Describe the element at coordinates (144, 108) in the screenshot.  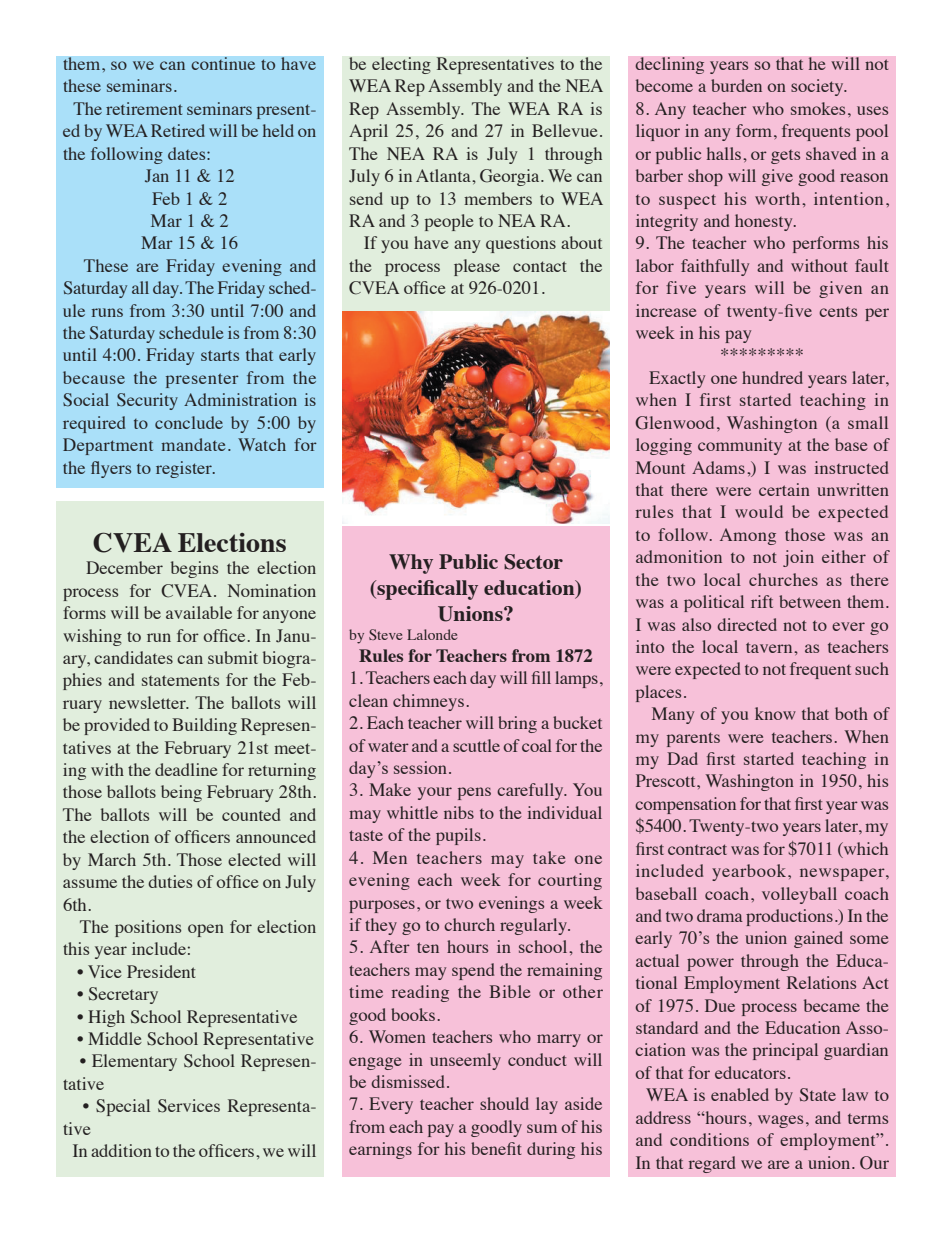
I see `retirement` at that location.
